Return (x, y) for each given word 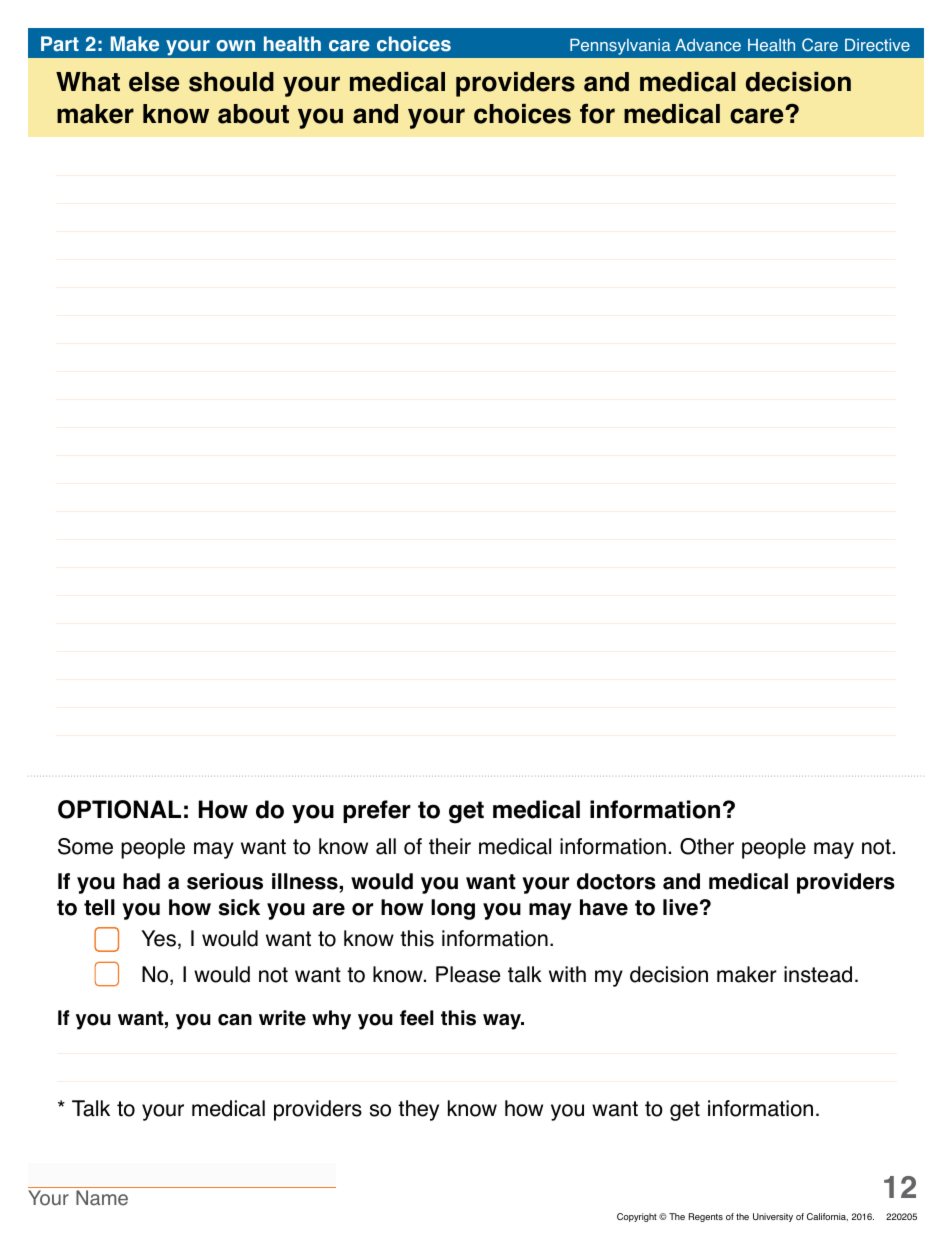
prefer (377, 811)
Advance (708, 44)
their (450, 846)
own (235, 46)
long (453, 909)
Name (102, 1198)
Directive (877, 45)
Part (60, 43)
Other (707, 846)
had (141, 881)
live (680, 907)
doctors (616, 881)
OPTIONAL (119, 809)
